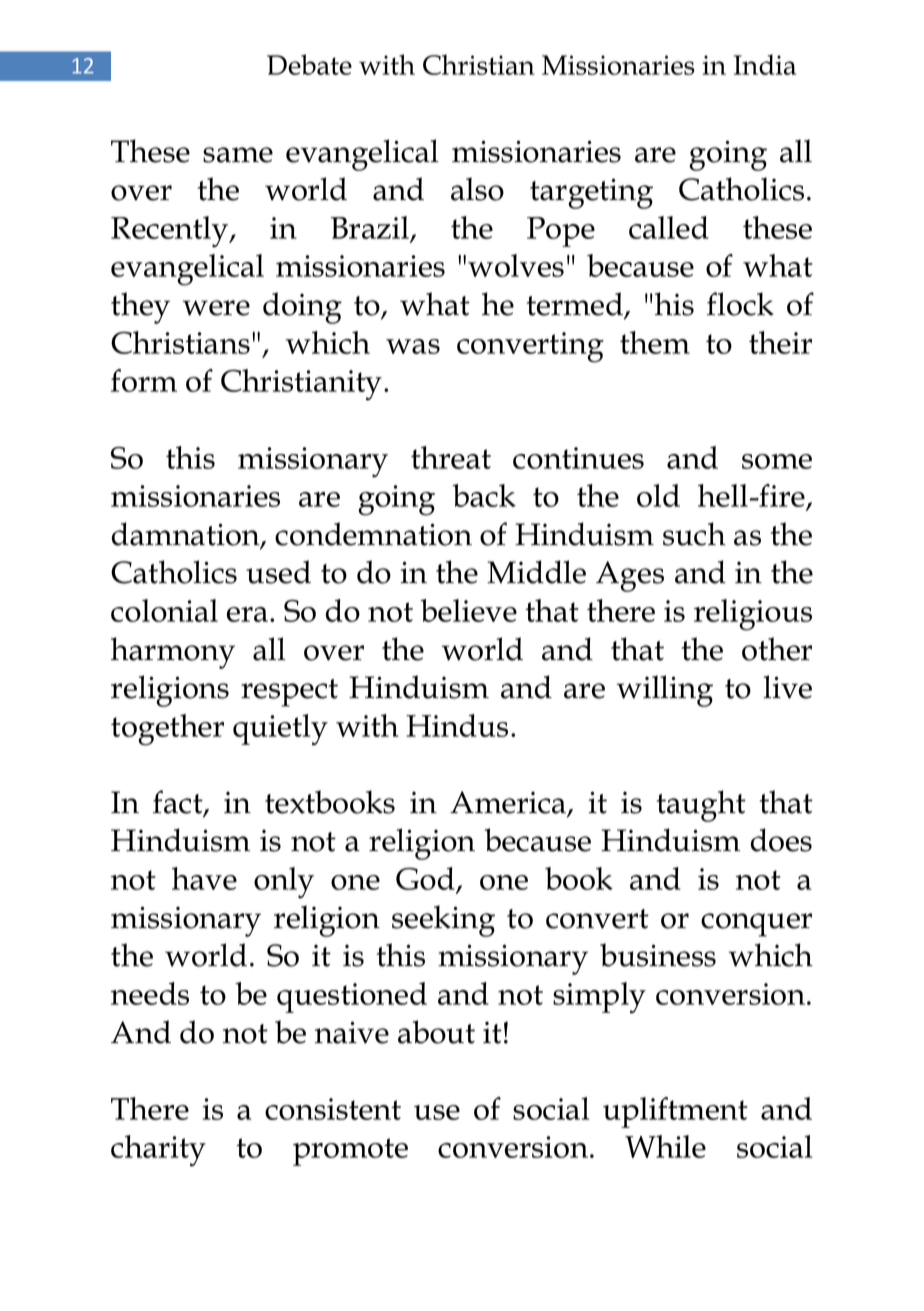  What do you see at coordinates (753, 615) in the document?
I see `religious` at bounding box center [753, 615].
